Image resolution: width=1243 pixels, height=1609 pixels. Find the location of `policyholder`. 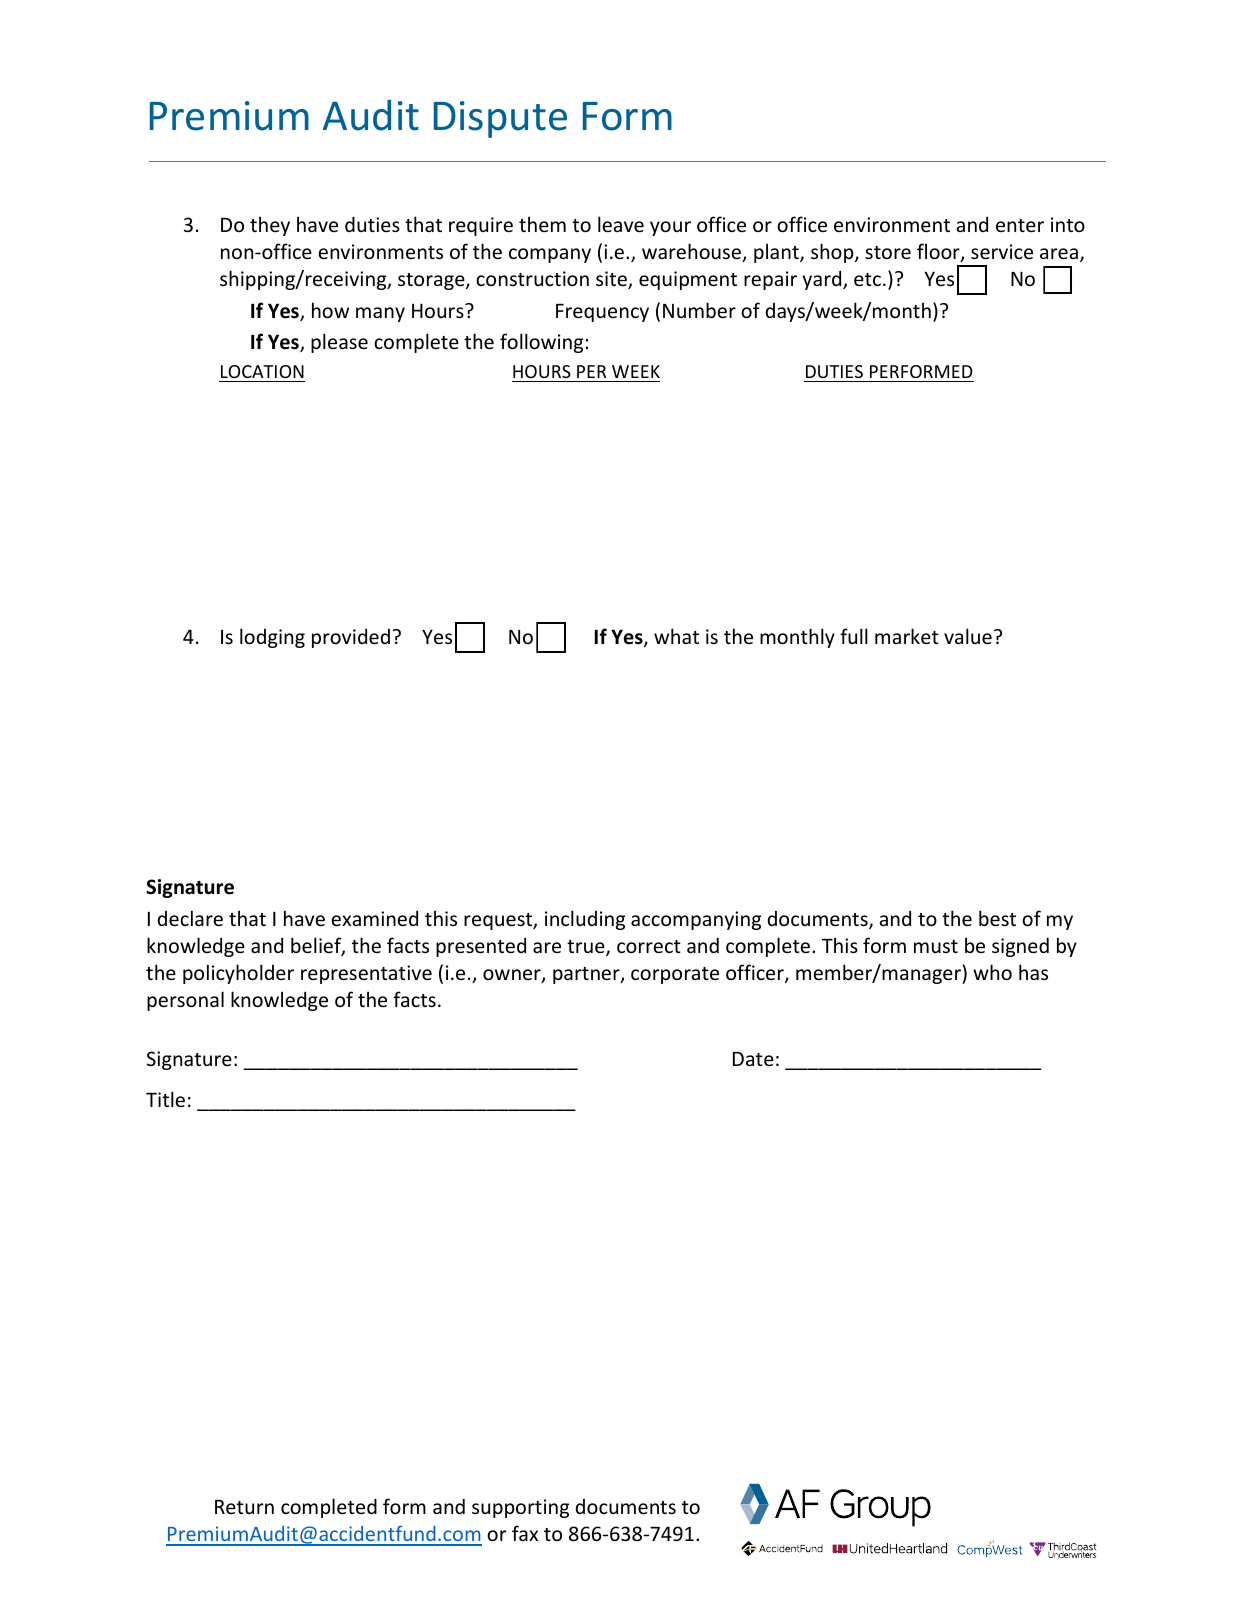

policyholder is located at coordinates (238, 974).
